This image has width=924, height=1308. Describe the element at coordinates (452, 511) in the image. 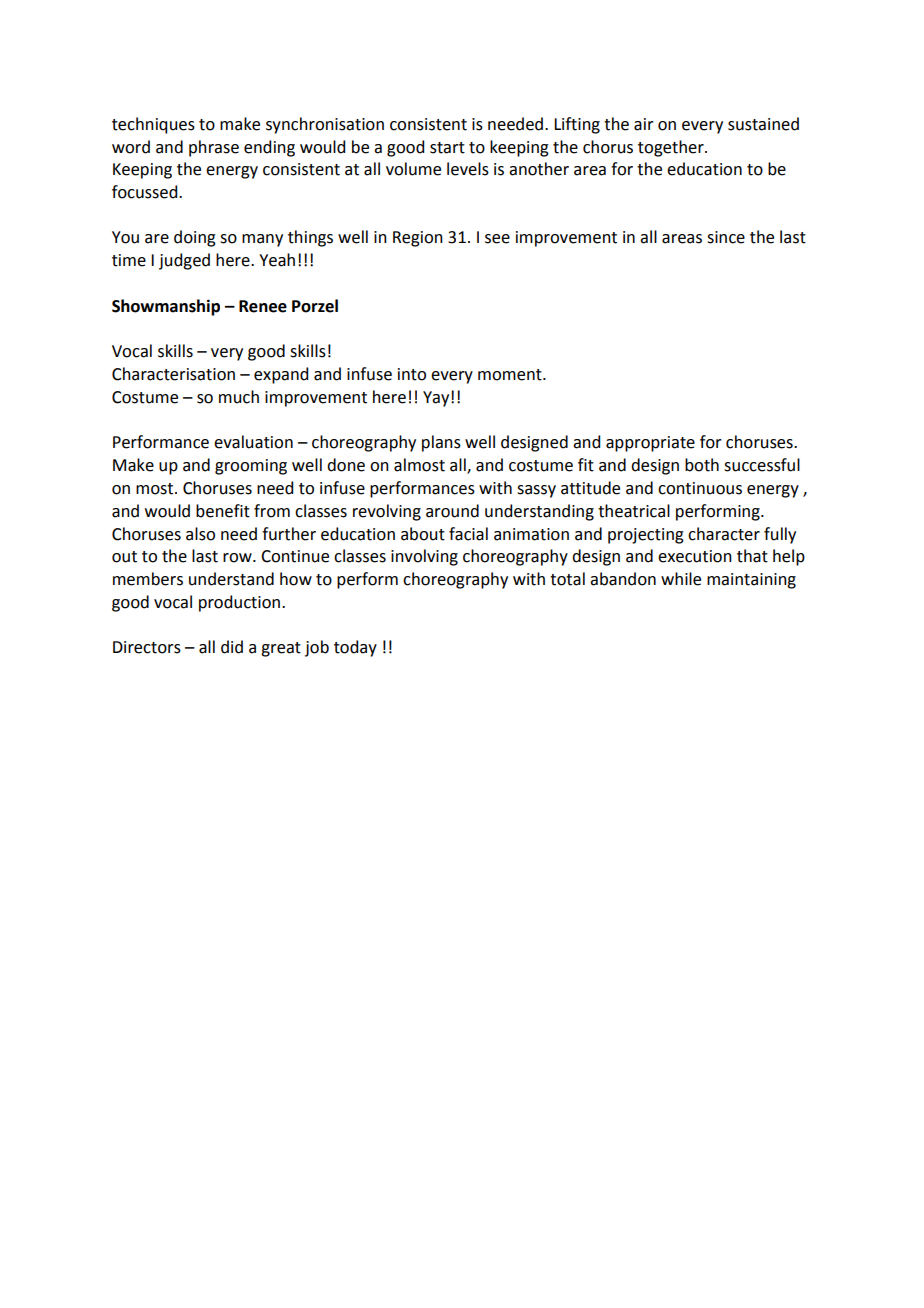

I see `around` at that location.
